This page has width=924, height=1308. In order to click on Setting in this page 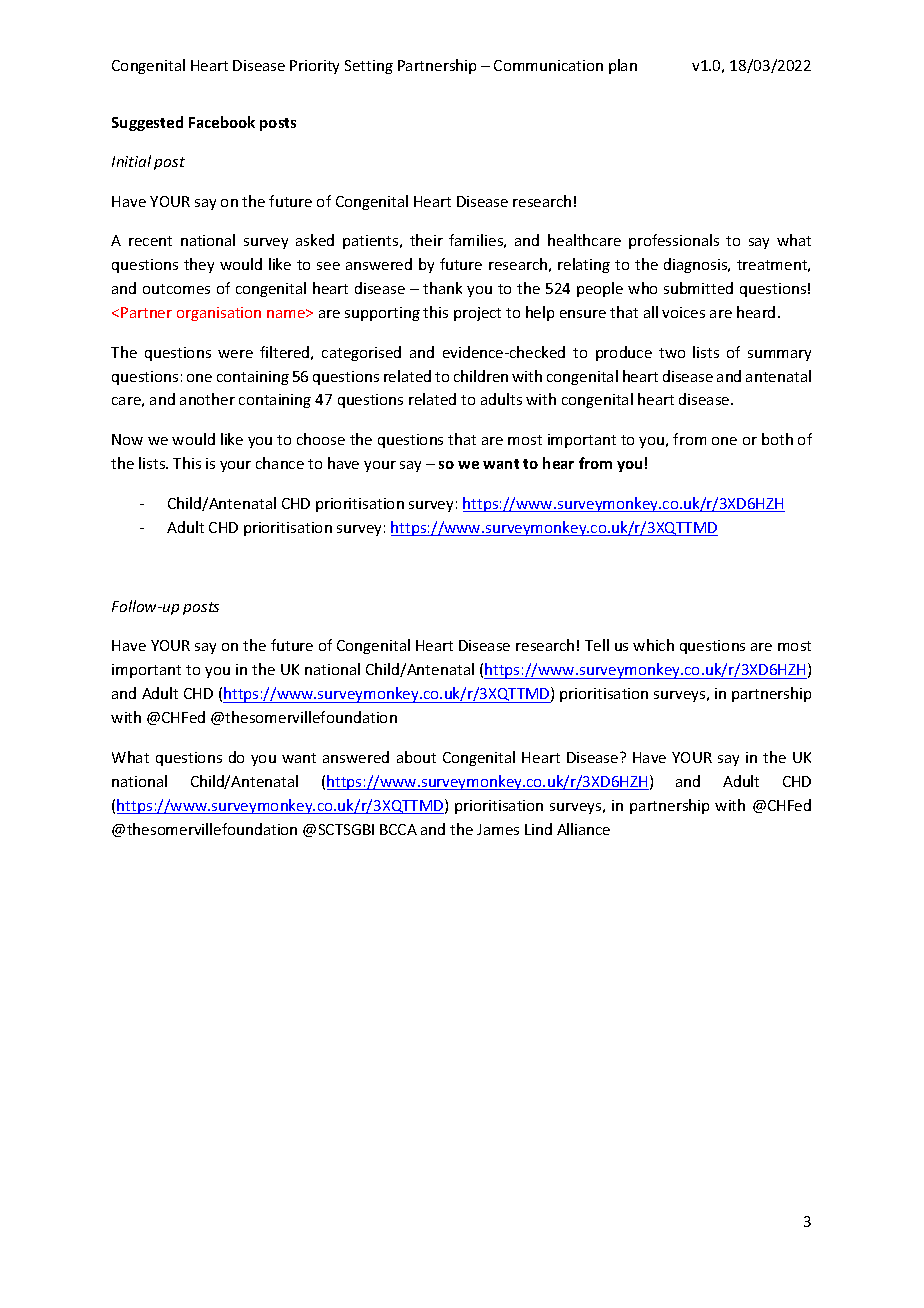, I will do `click(369, 67)`.
